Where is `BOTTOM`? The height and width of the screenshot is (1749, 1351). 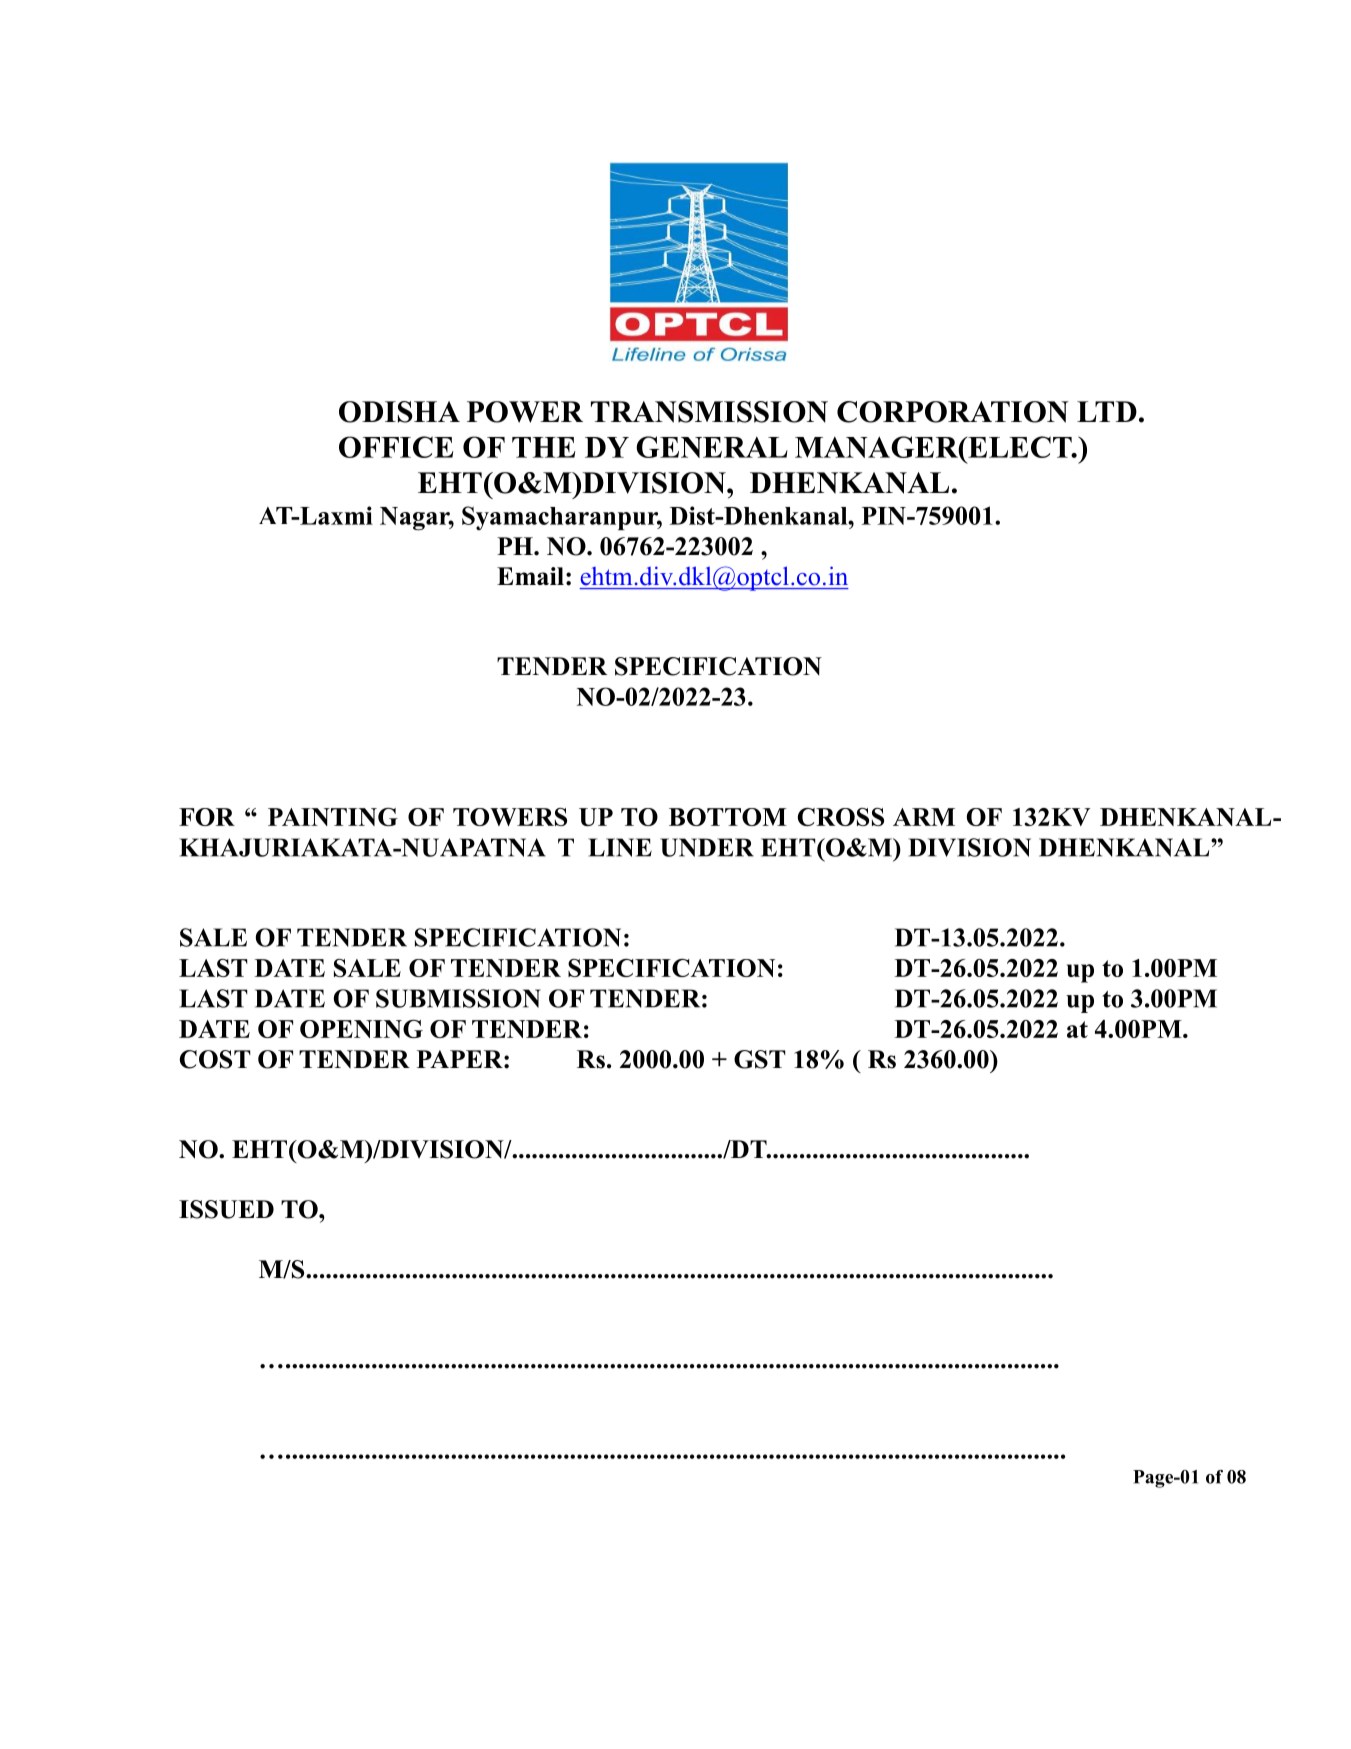
BOTTOM is located at coordinates (728, 817).
